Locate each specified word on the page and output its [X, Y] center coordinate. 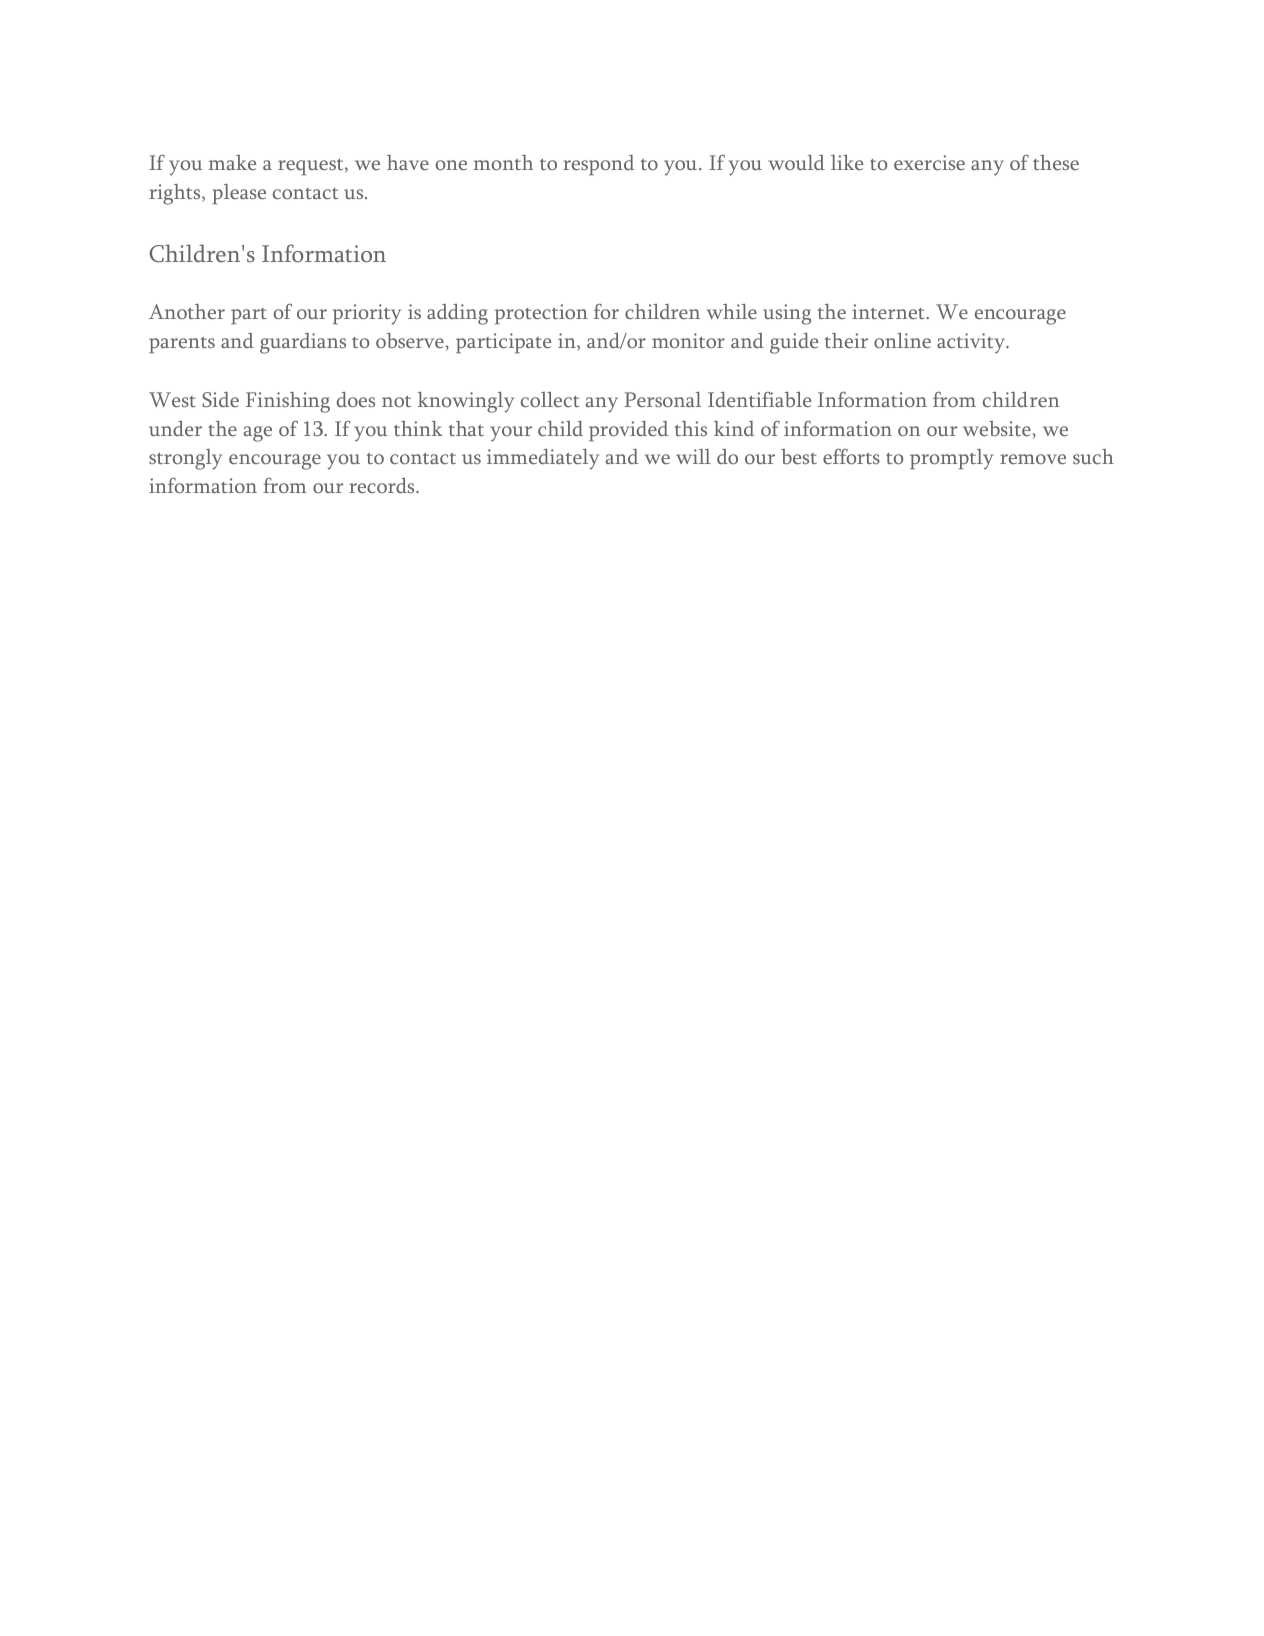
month [503, 162]
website [998, 428]
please [239, 194]
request [312, 167]
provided [628, 431]
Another [187, 311]
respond [598, 165]
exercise [929, 162]
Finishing [288, 402]
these [1056, 162]
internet [889, 311]
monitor [688, 340]
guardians [303, 343]
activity [972, 343]
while [732, 311]
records [383, 485]
